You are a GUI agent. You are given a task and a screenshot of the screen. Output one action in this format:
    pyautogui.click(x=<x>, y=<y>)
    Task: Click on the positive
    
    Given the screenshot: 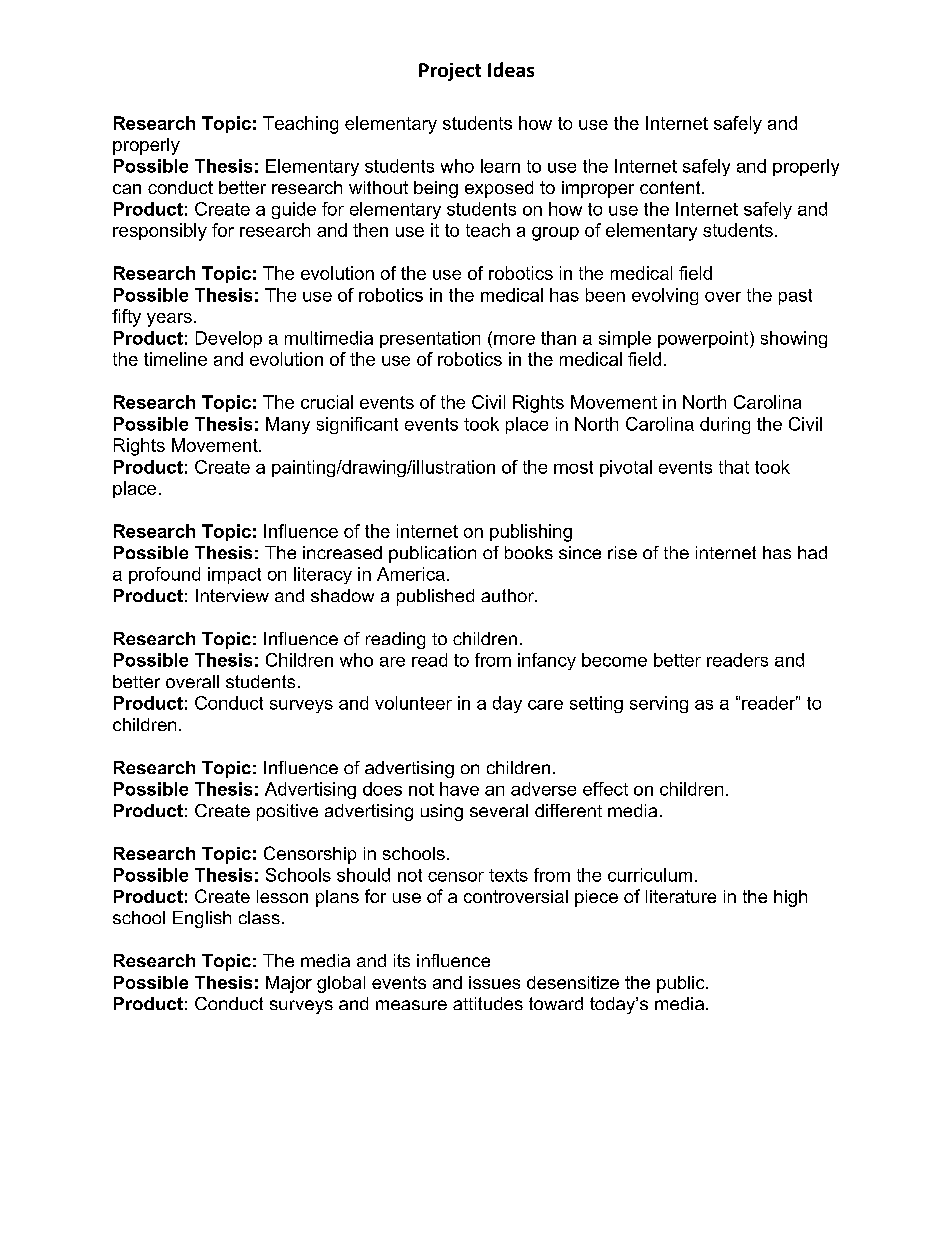 What is the action you would take?
    pyautogui.click(x=287, y=812)
